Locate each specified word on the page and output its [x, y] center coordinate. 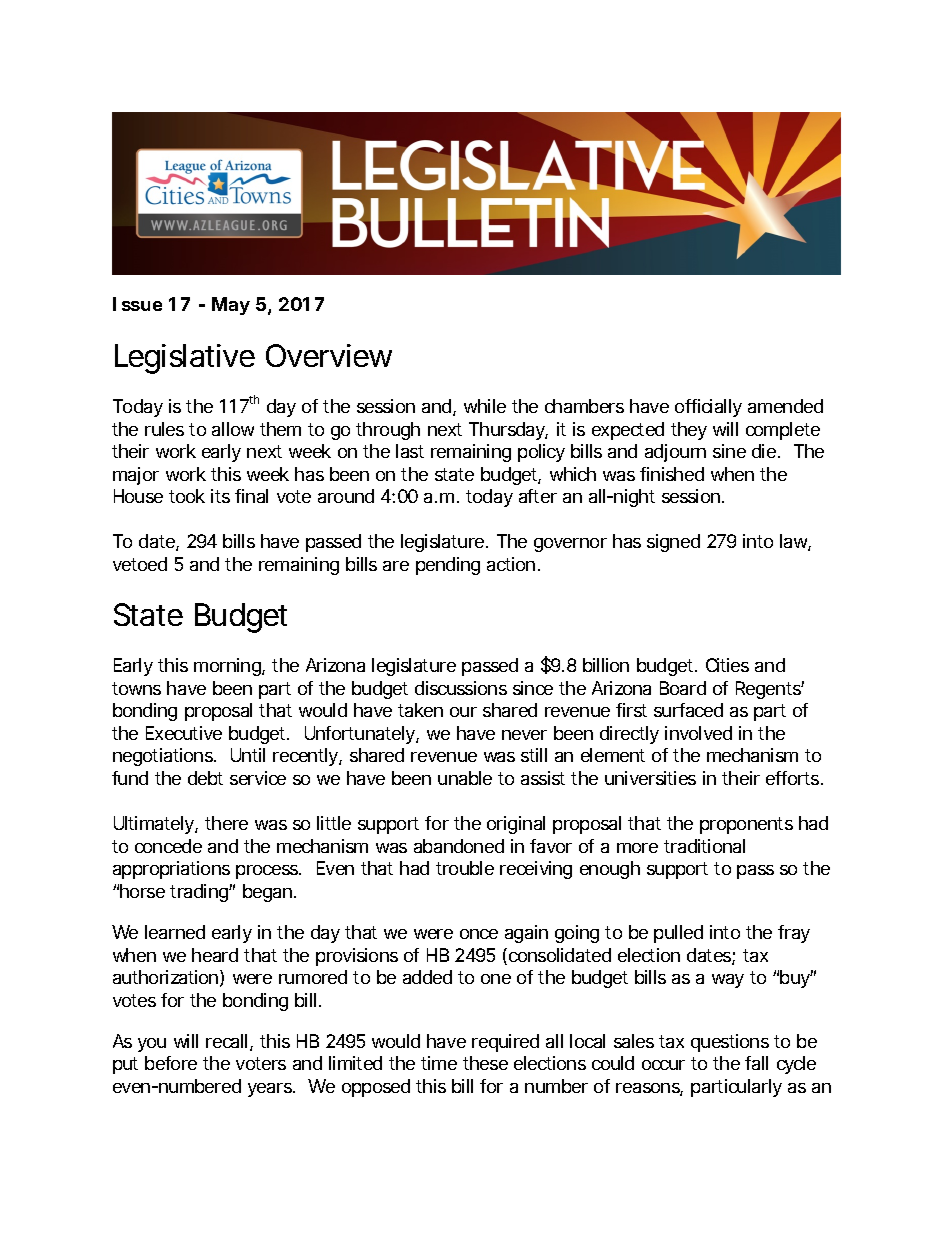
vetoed [140, 564]
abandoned [459, 846]
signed [673, 543]
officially [708, 408]
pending [448, 566]
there [226, 823]
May [231, 306]
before [171, 1063]
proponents [746, 825]
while [485, 406]
